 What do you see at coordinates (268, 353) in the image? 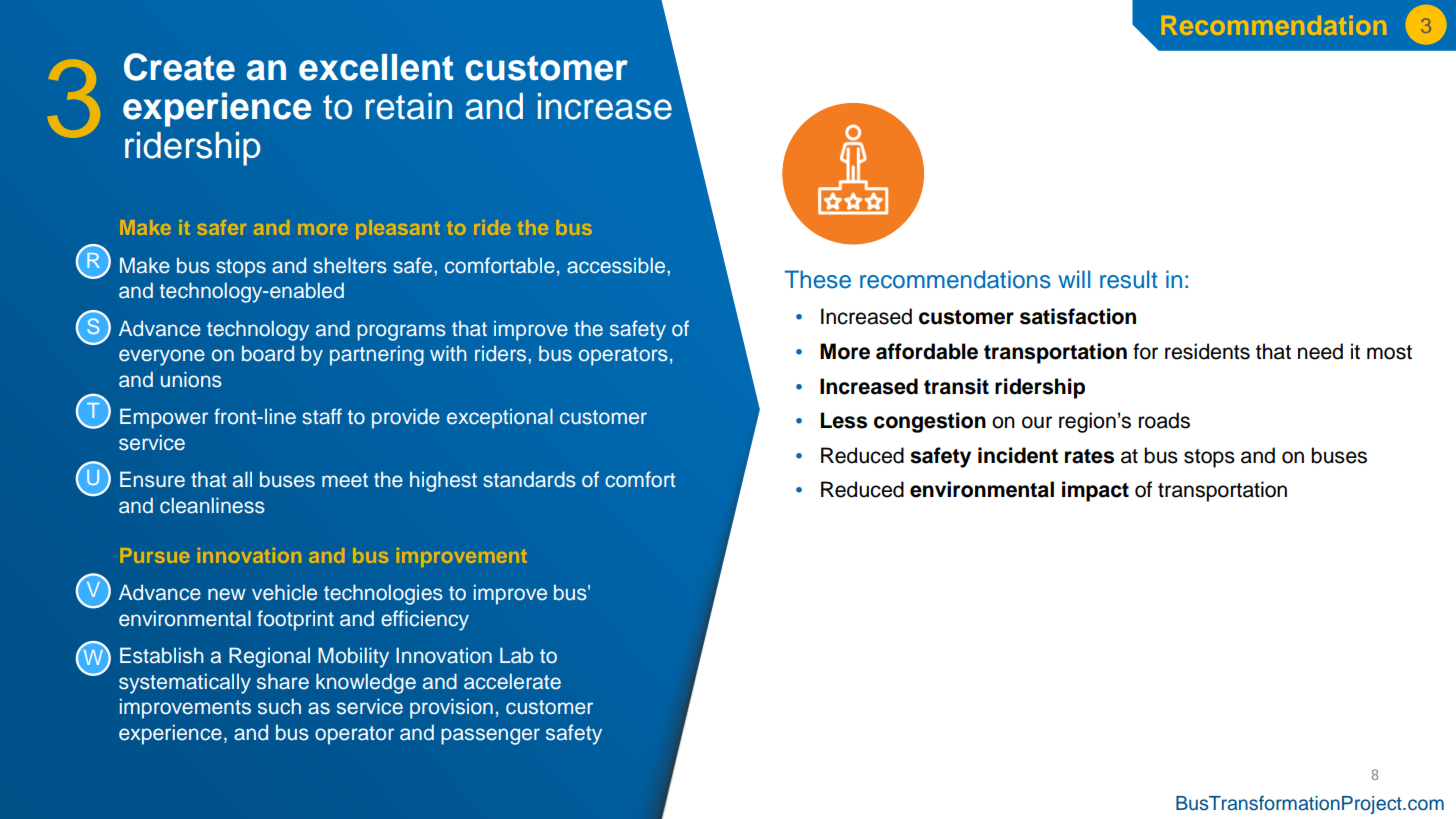
I see `board` at bounding box center [268, 353].
